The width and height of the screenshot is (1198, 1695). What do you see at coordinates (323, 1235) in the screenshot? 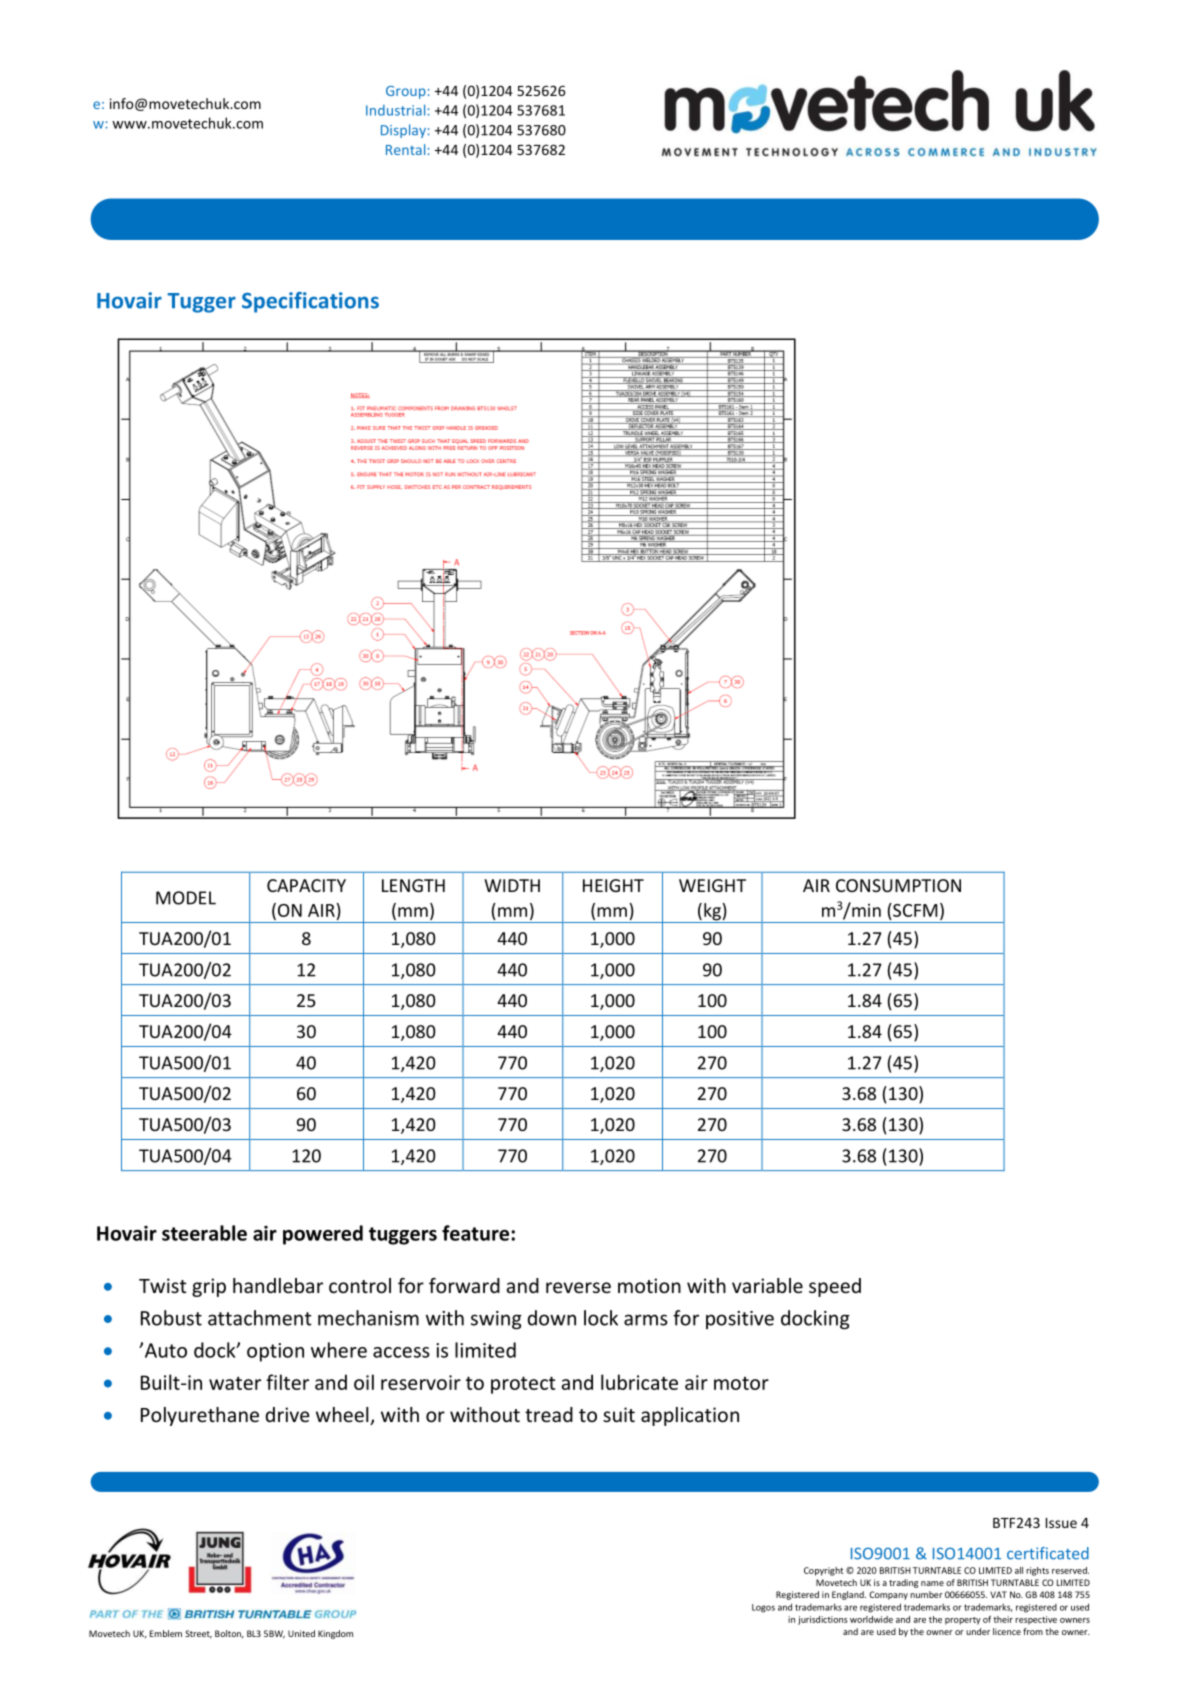
I see `powered` at bounding box center [323, 1235].
